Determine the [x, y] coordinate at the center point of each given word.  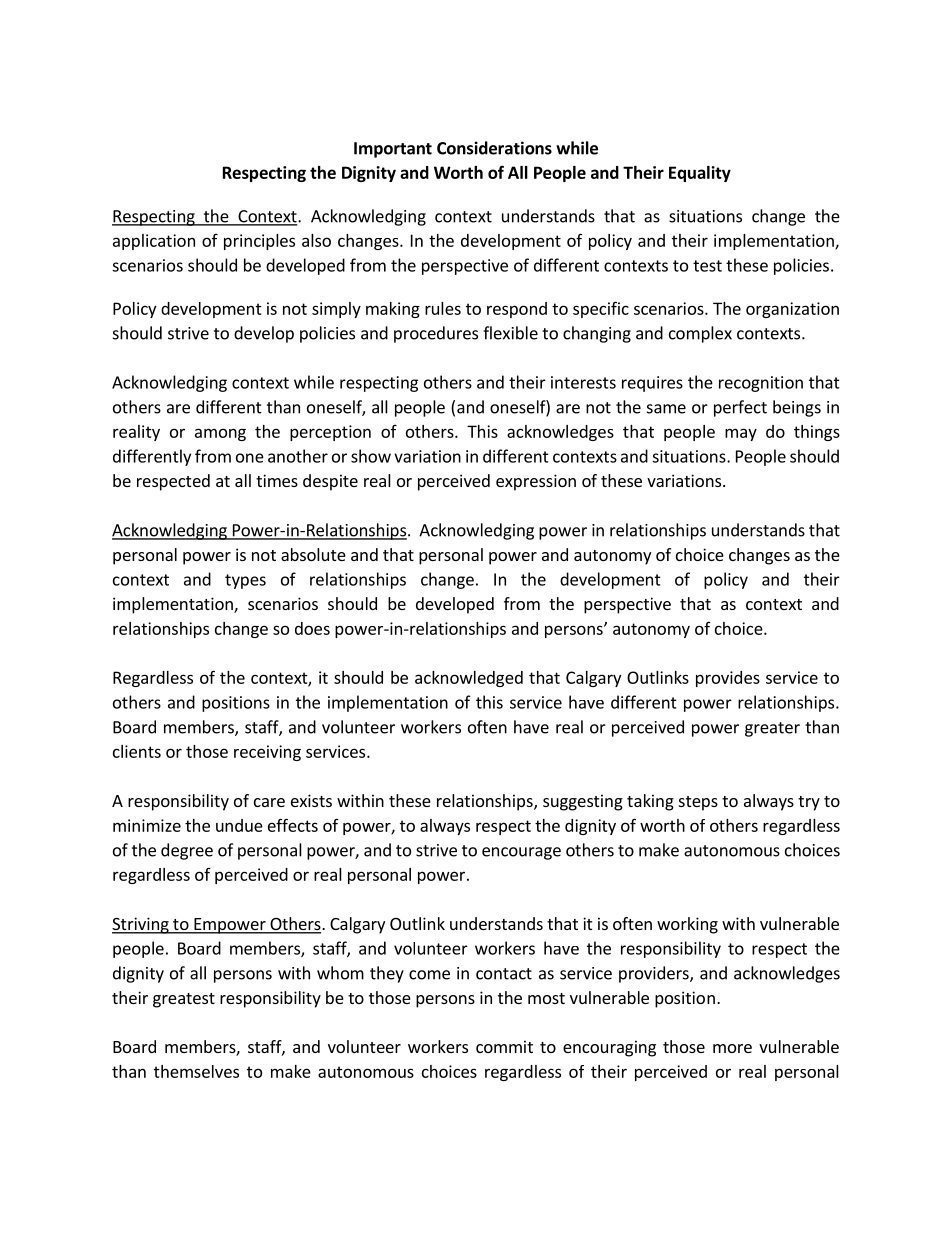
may [741, 434]
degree [187, 851]
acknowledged [469, 679]
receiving [267, 753]
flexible [510, 333]
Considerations [494, 148]
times [277, 480]
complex [700, 334]
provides [728, 679]
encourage [521, 853]
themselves [196, 1071]
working [687, 925]
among [220, 434]
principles [259, 242]
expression [536, 482]
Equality [700, 174]
